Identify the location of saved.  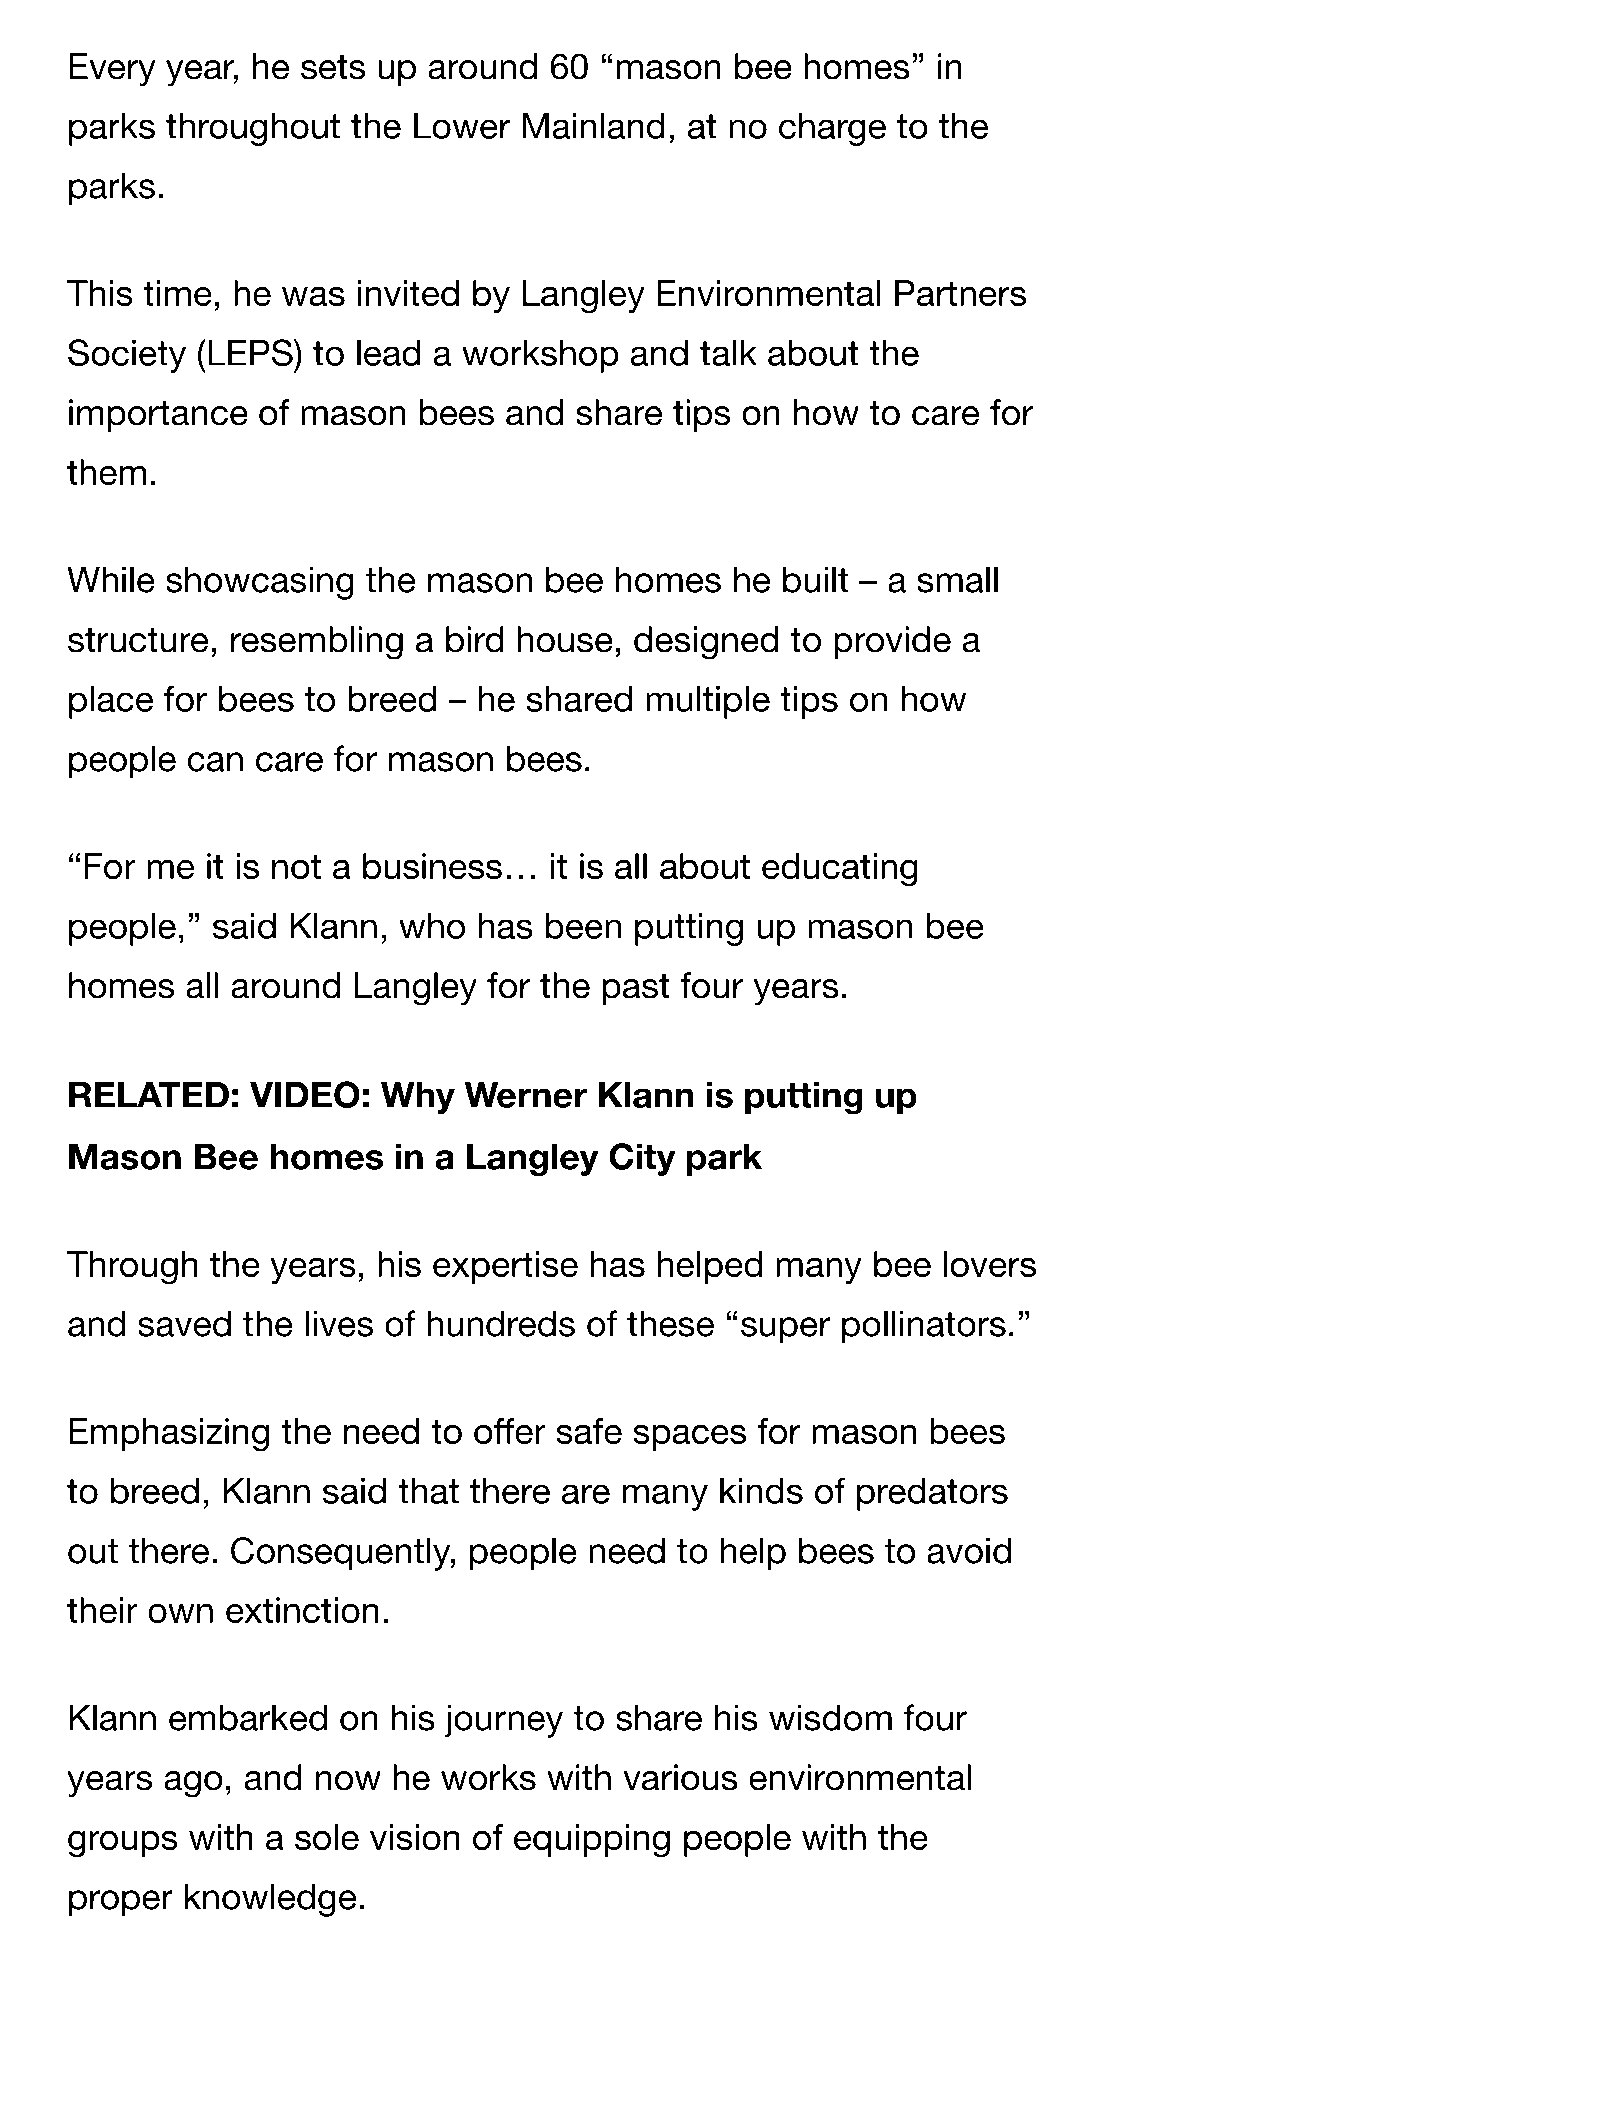
(184, 1323).
